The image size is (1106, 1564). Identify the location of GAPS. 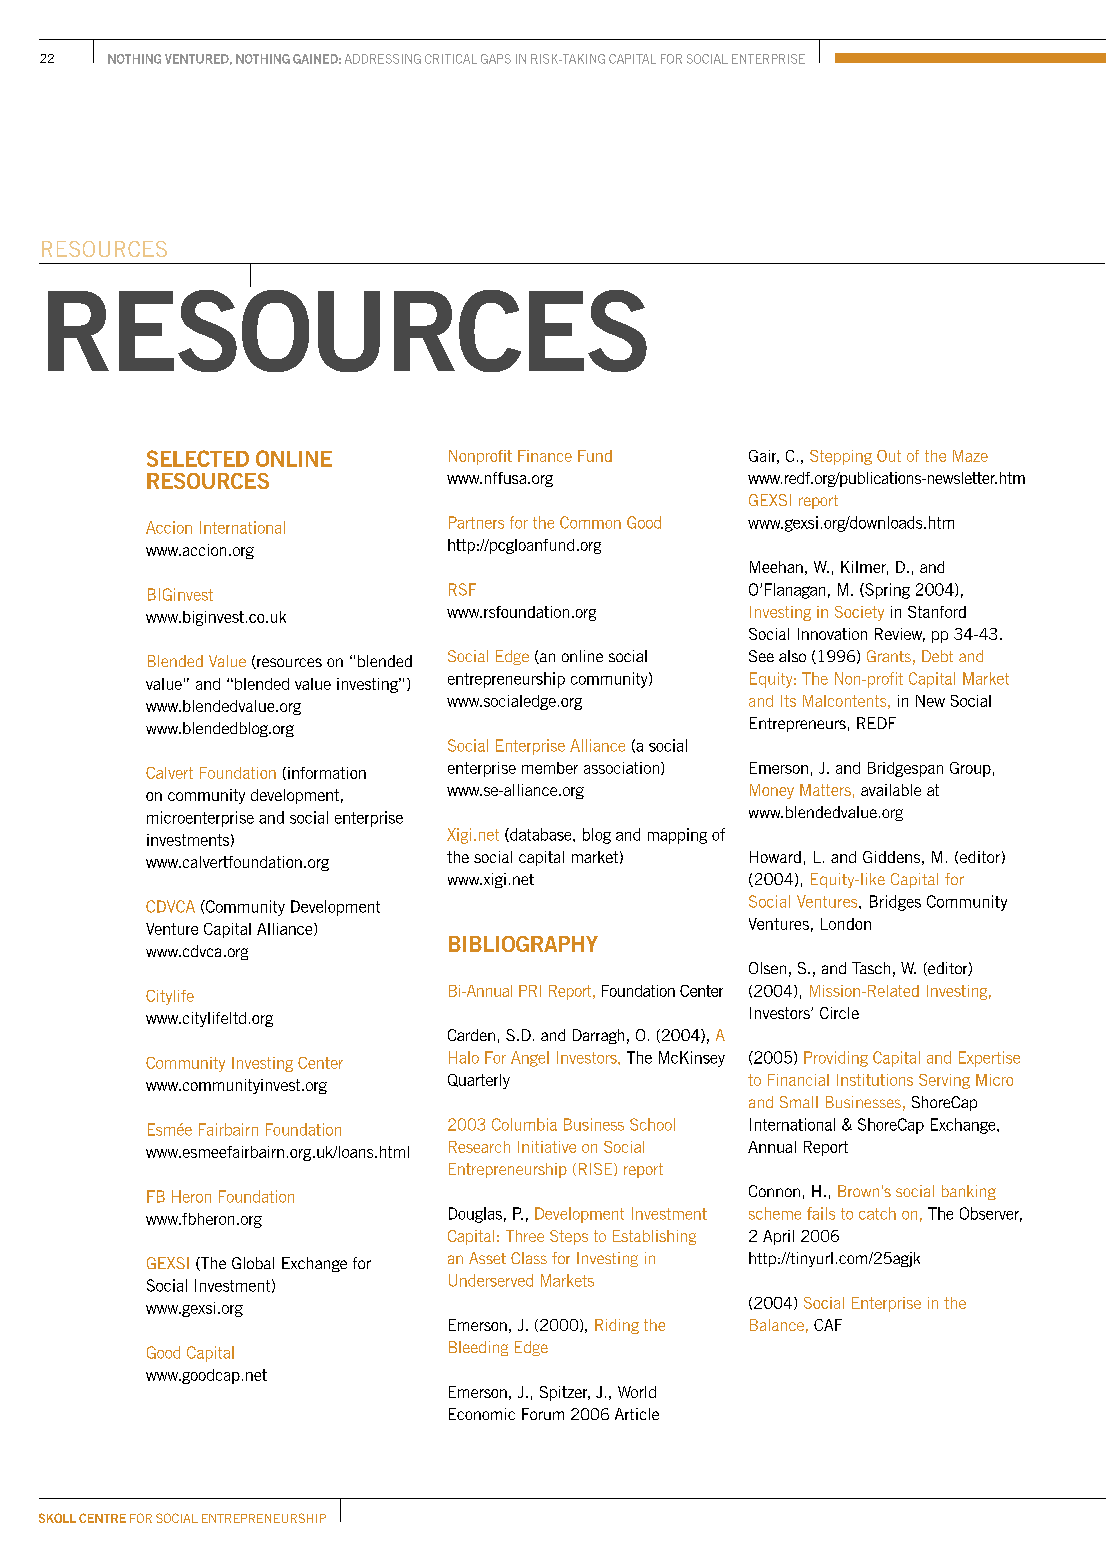
(496, 59).
